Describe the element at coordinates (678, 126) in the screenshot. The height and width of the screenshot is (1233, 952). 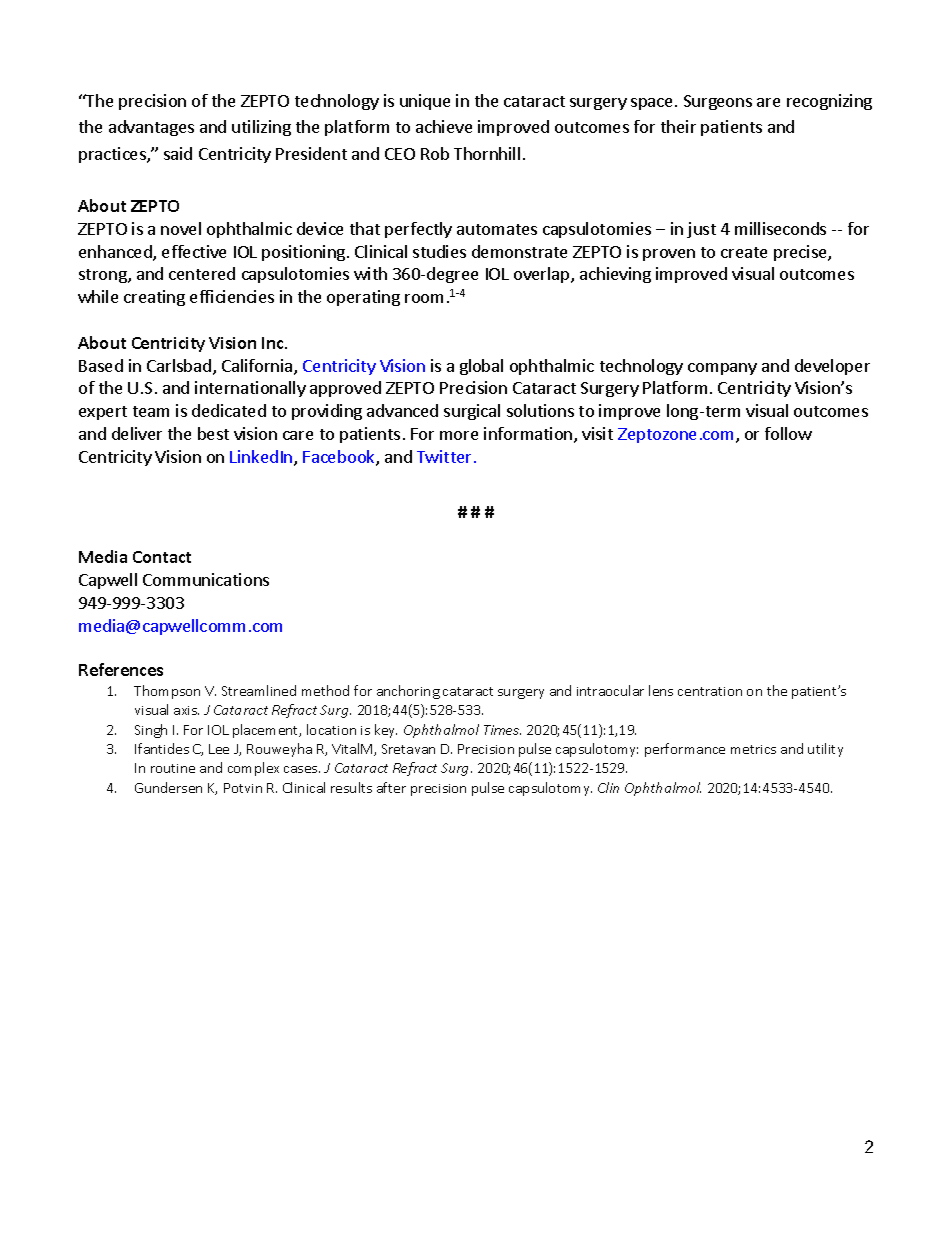
I see `their` at that location.
